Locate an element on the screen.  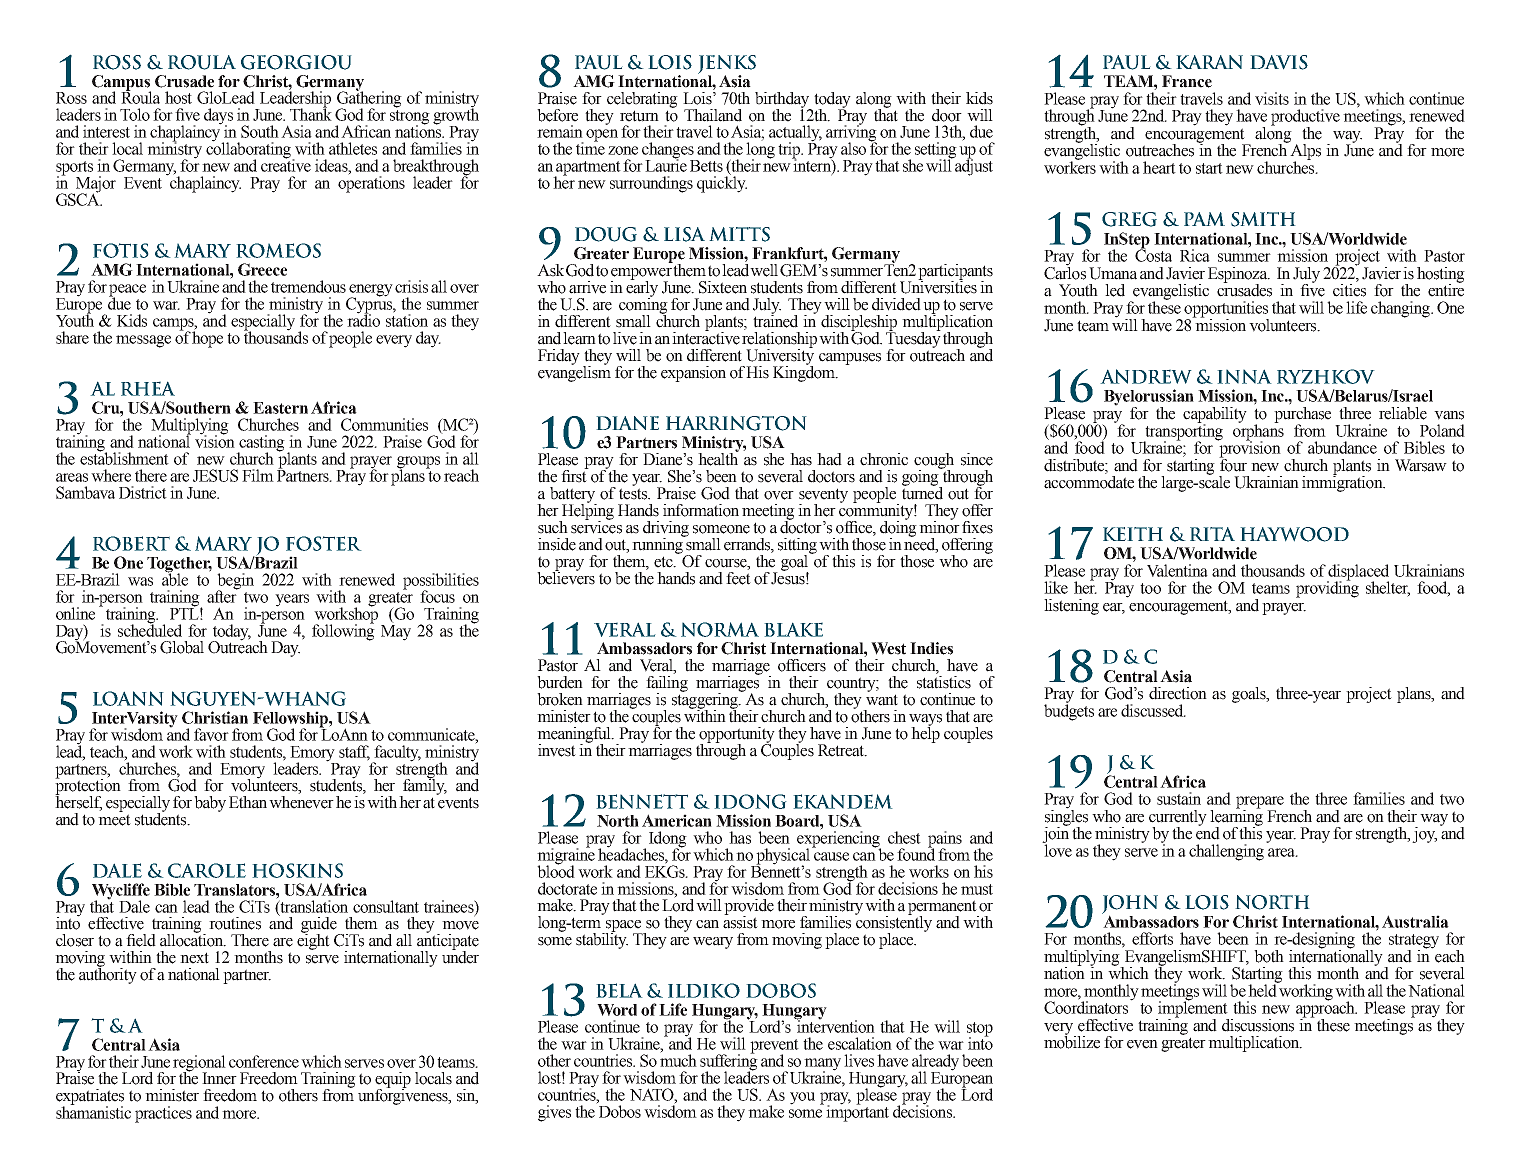
Inner is located at coordinates (219, 1078).
